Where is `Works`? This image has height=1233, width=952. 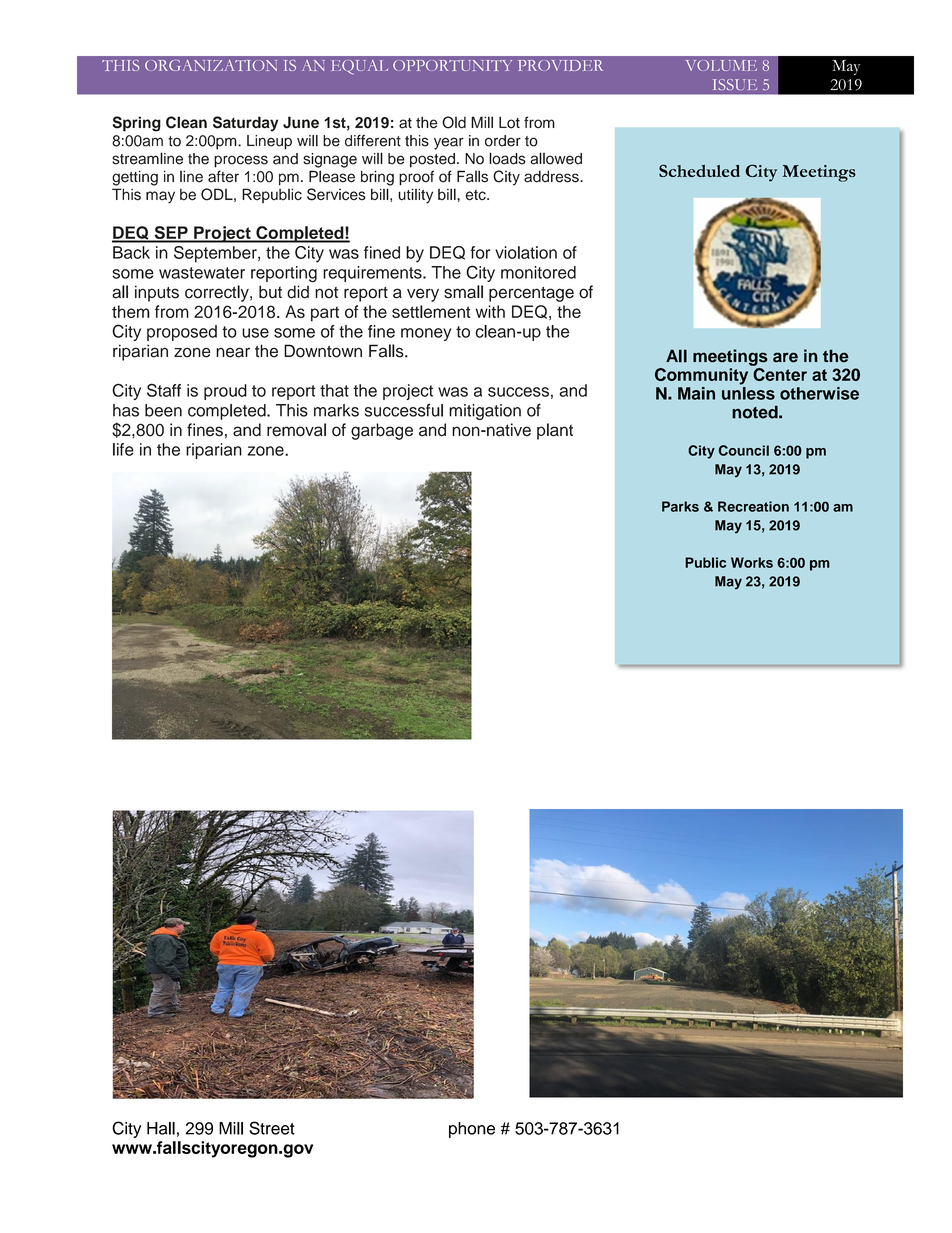
Works is located at coordinates (752, 562).
